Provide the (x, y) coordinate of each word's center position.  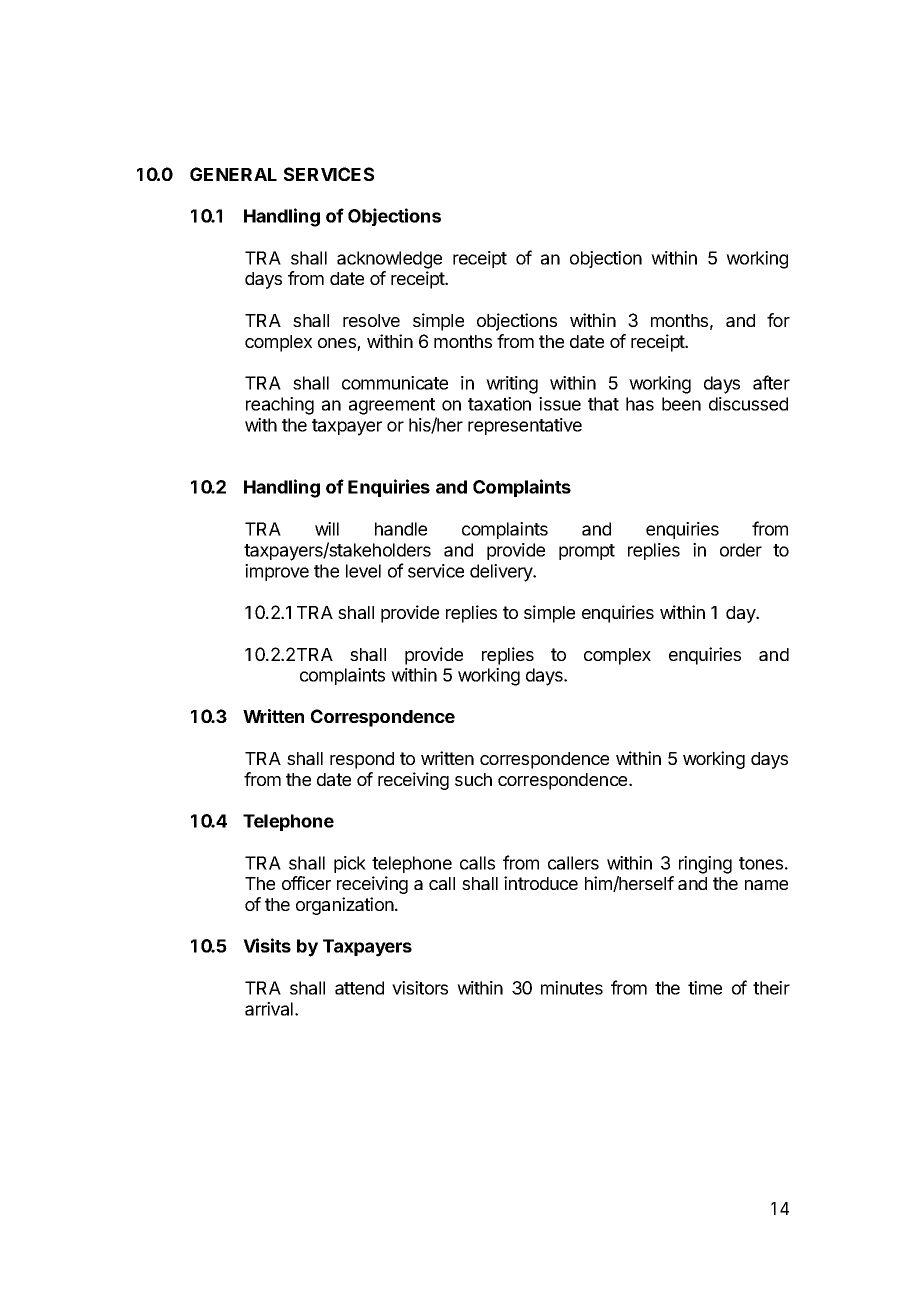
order (741, 550)
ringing (705, 865)
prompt (587, 552)
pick (350, 864)
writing (512, 385)
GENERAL (233, 174)
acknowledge (389, 260)
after (771, 382)
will (327, 529)
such (473, 779)
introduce (541, 883)
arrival (269, 1009)
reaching (280, 406)
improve (277, 572)
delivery (502, 573)
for (778, 320)
